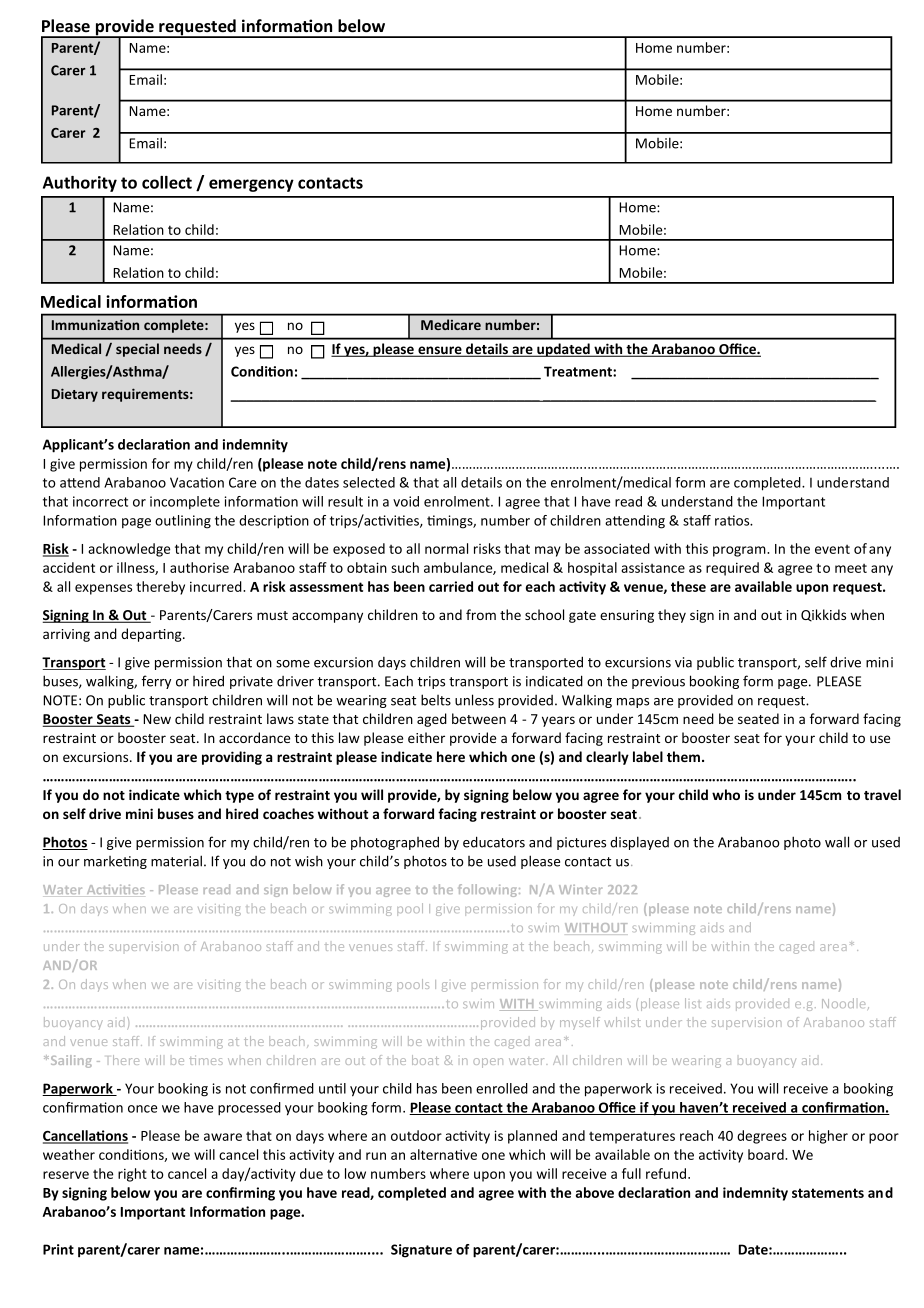 This screenshot has width=924, height=1308. What do you see at coordinates (251, 185) in the screenshot?
I see `emergency` at bounding box center [251, 185].
